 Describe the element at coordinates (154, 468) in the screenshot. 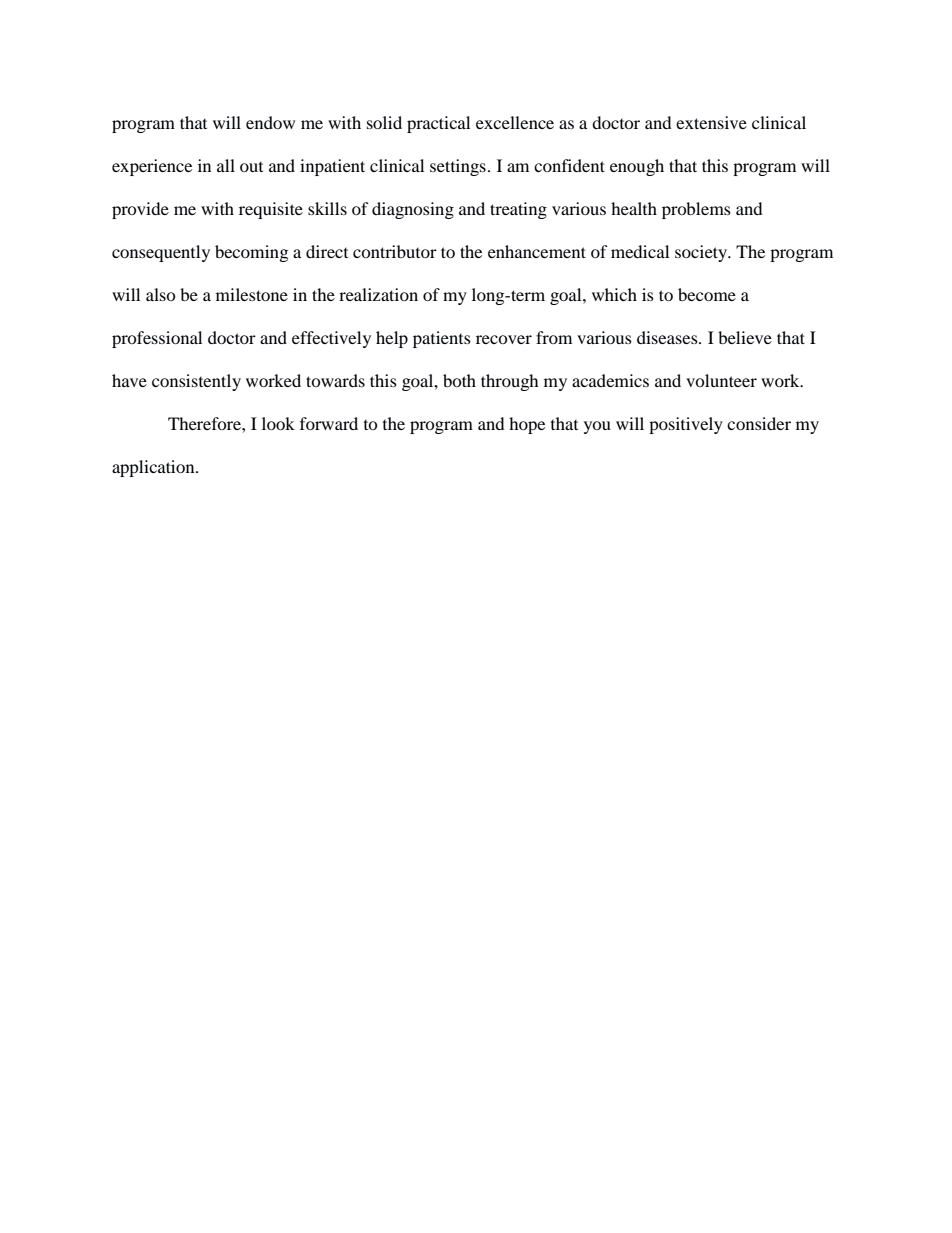

I see `application` at that location.
